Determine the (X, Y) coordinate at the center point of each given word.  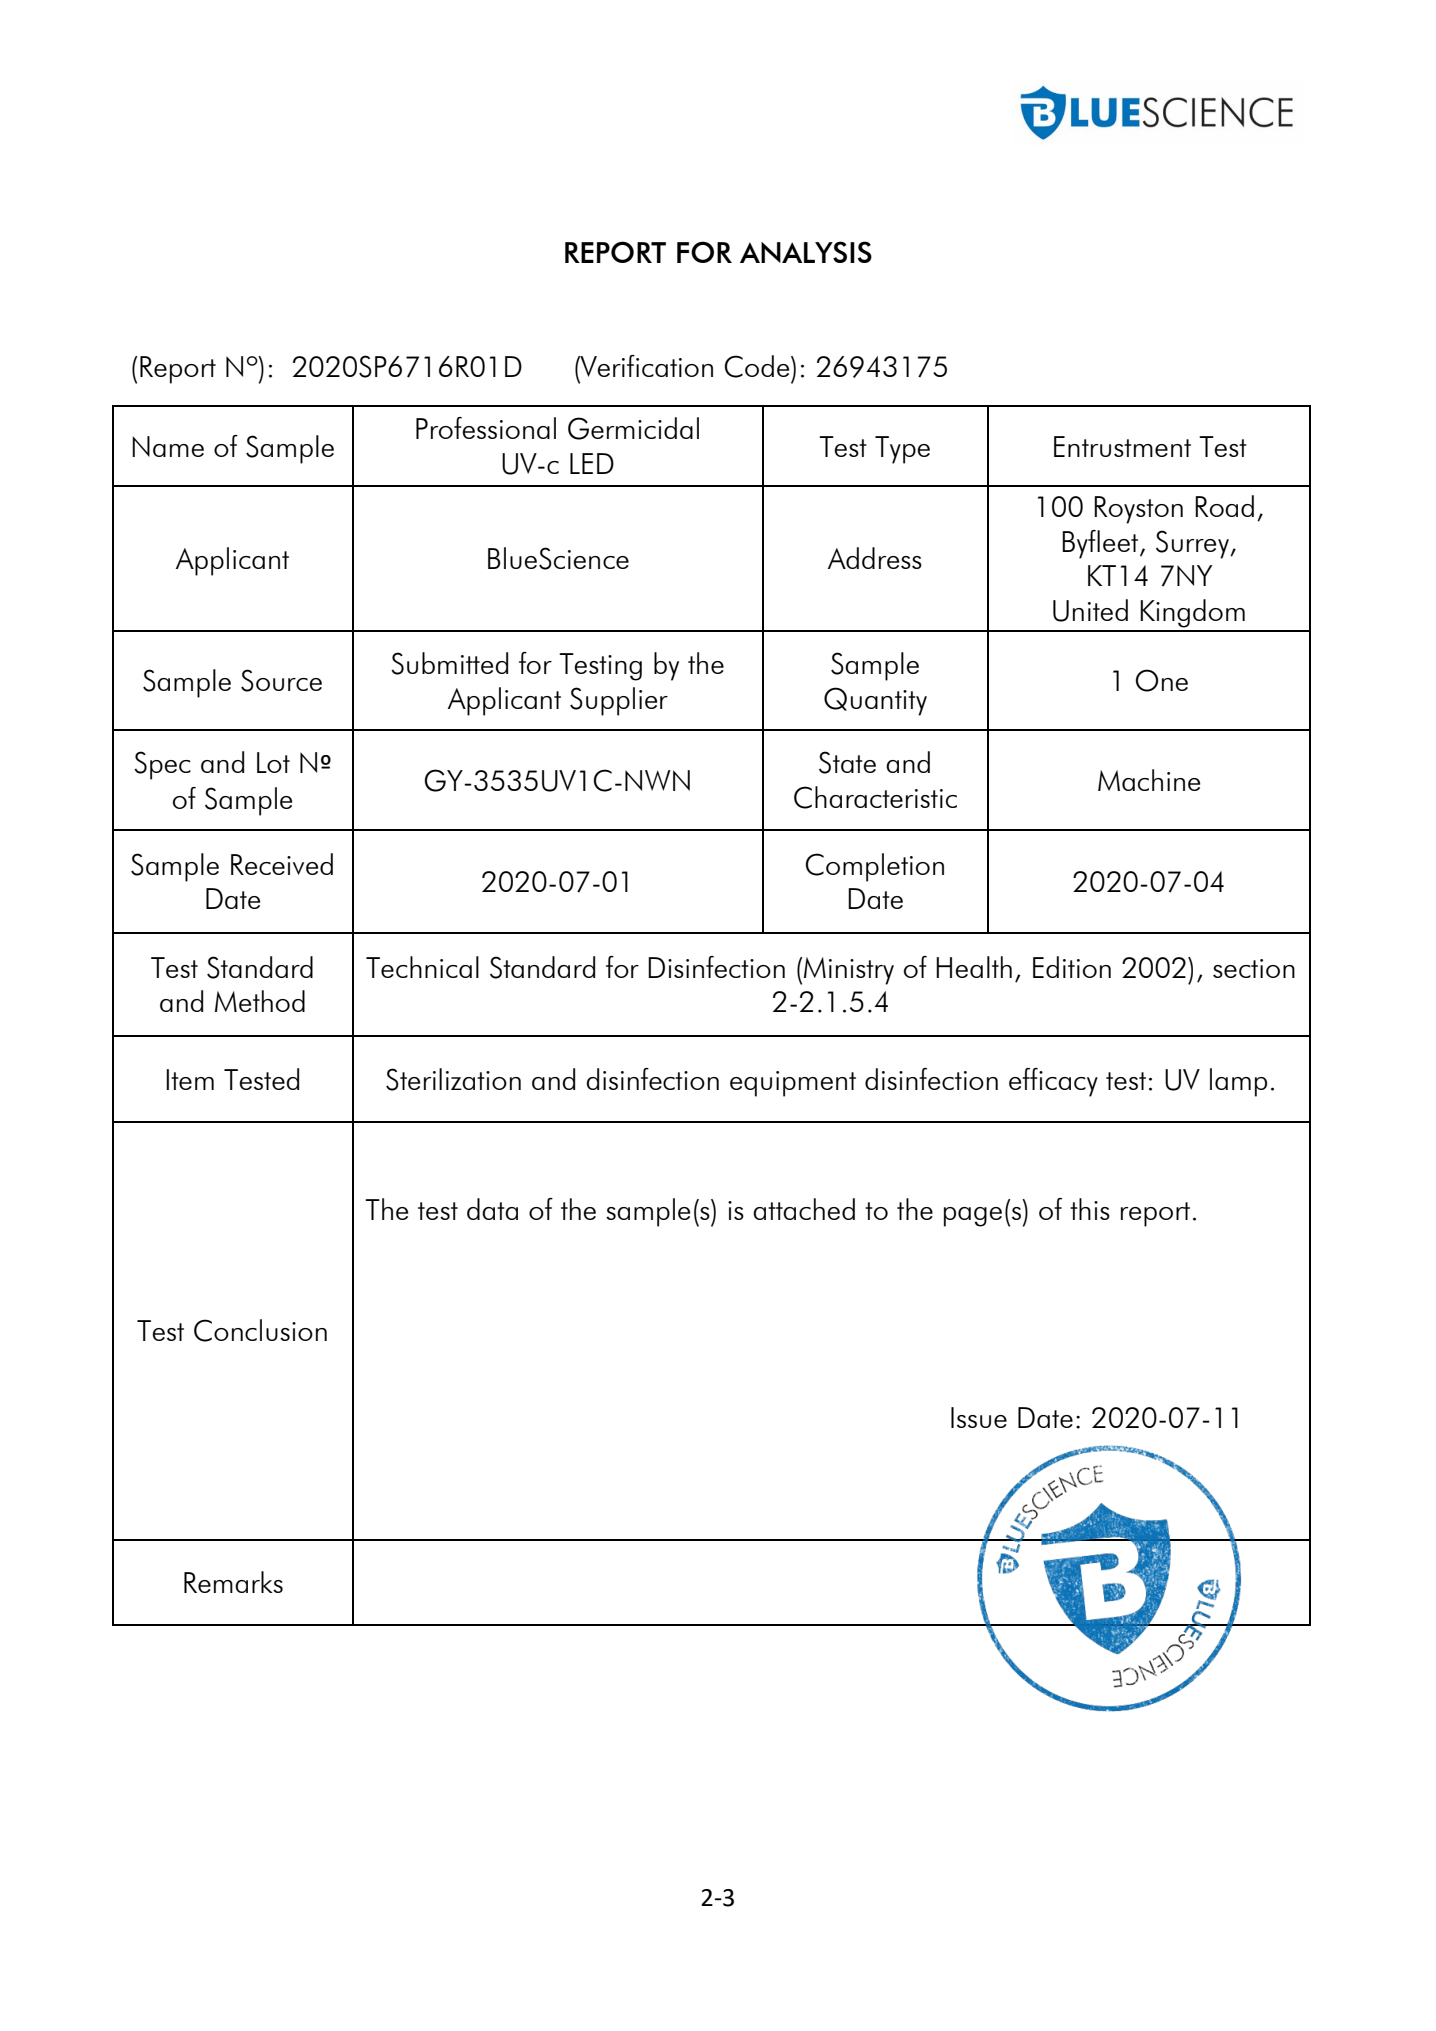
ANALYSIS (806, 252)
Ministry (849, 971)
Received (282, 864)
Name (168, 446)
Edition (1072, 967)
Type (902, 450)
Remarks (233, 1582)
